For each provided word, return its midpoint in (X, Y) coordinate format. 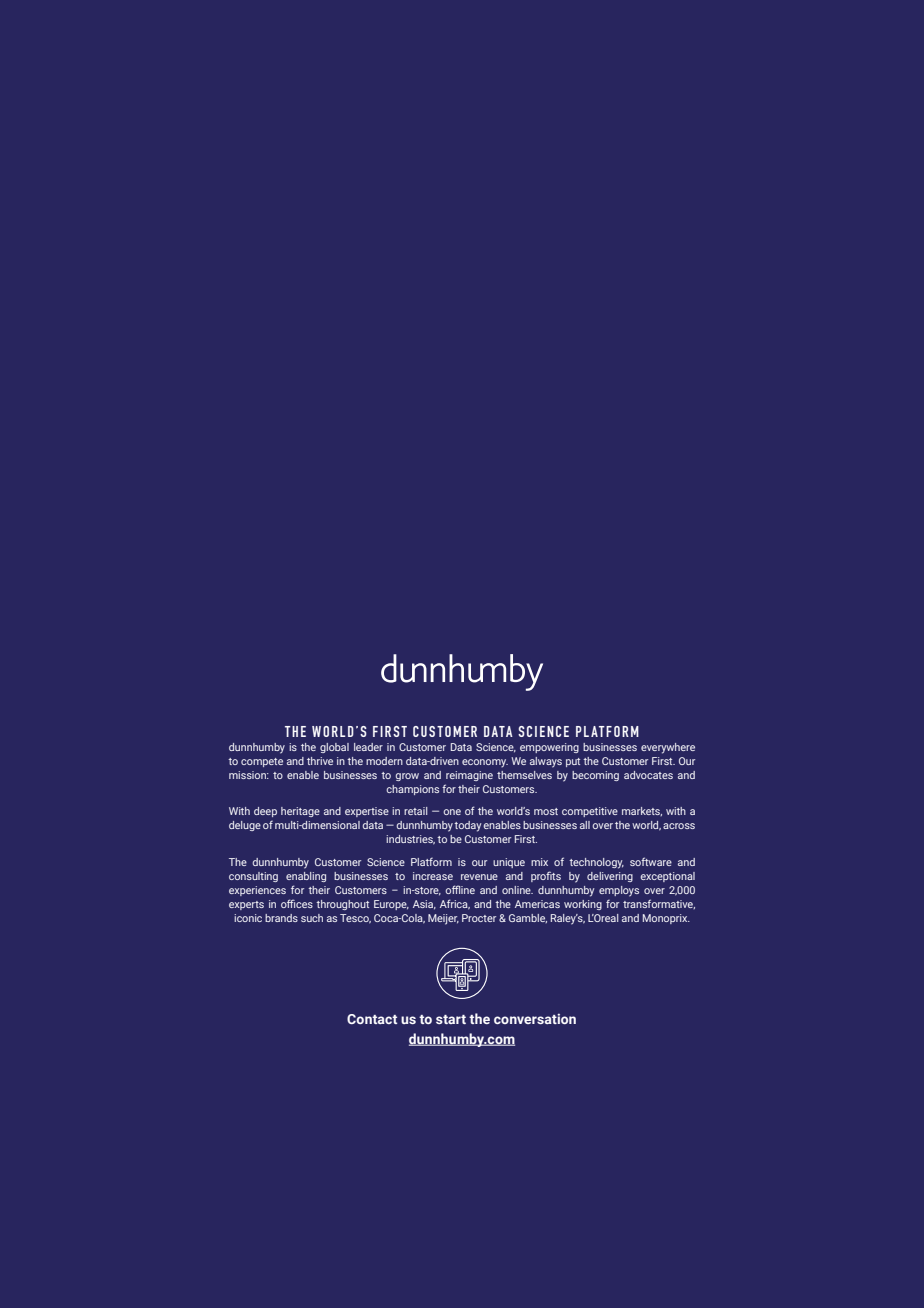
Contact (372, 1019)
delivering (610, 877)
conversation (535, 1018)
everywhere (668, 748)
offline (460, 889)
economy (485, 763)
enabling (306, 877)
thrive (320, 761)
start (451, 1019)
